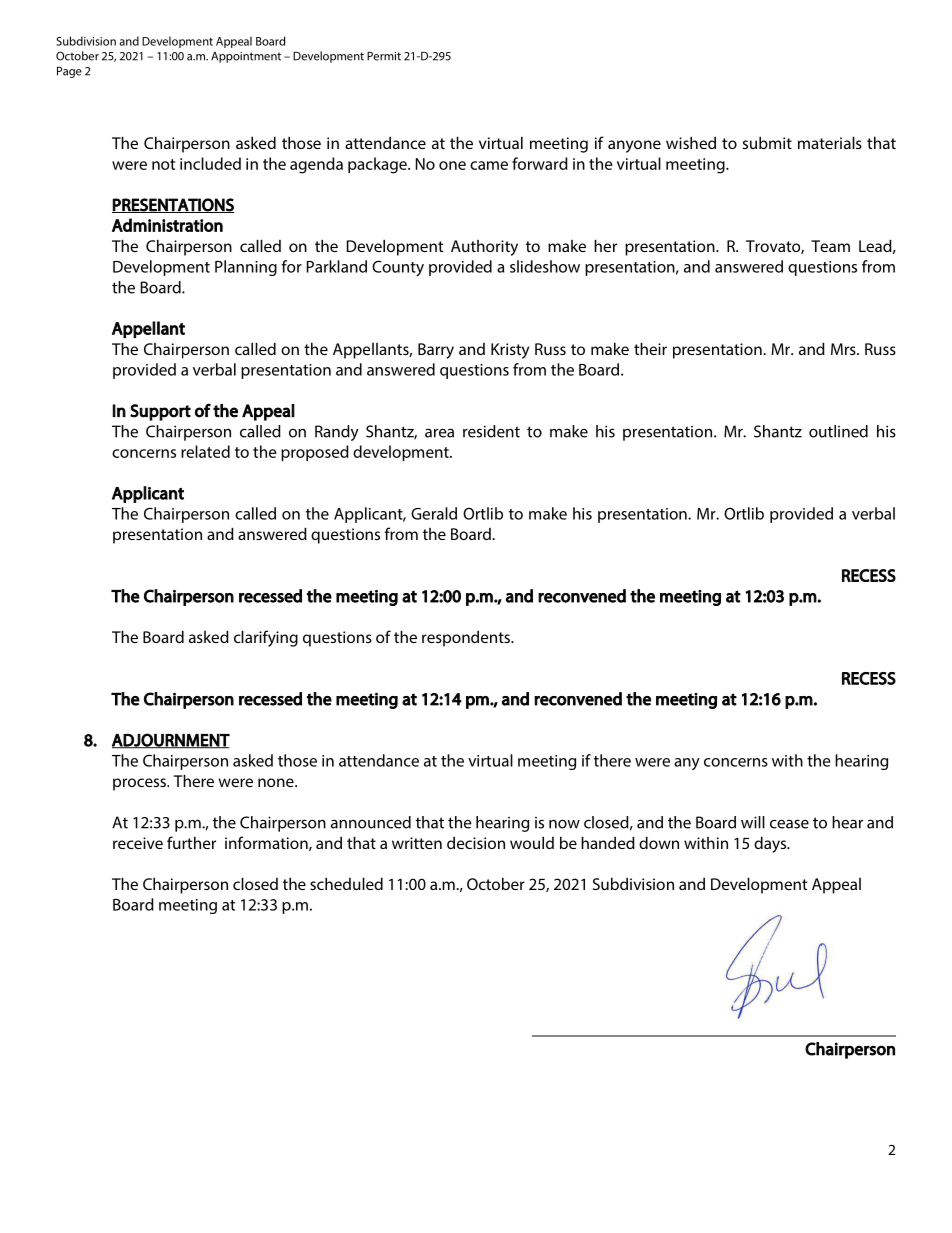 This screenshot has height=1233, width=952. What do you see at coordinates (838, 431) in the screenshot?
I see `outlined` at bounding box center [838, 431].
